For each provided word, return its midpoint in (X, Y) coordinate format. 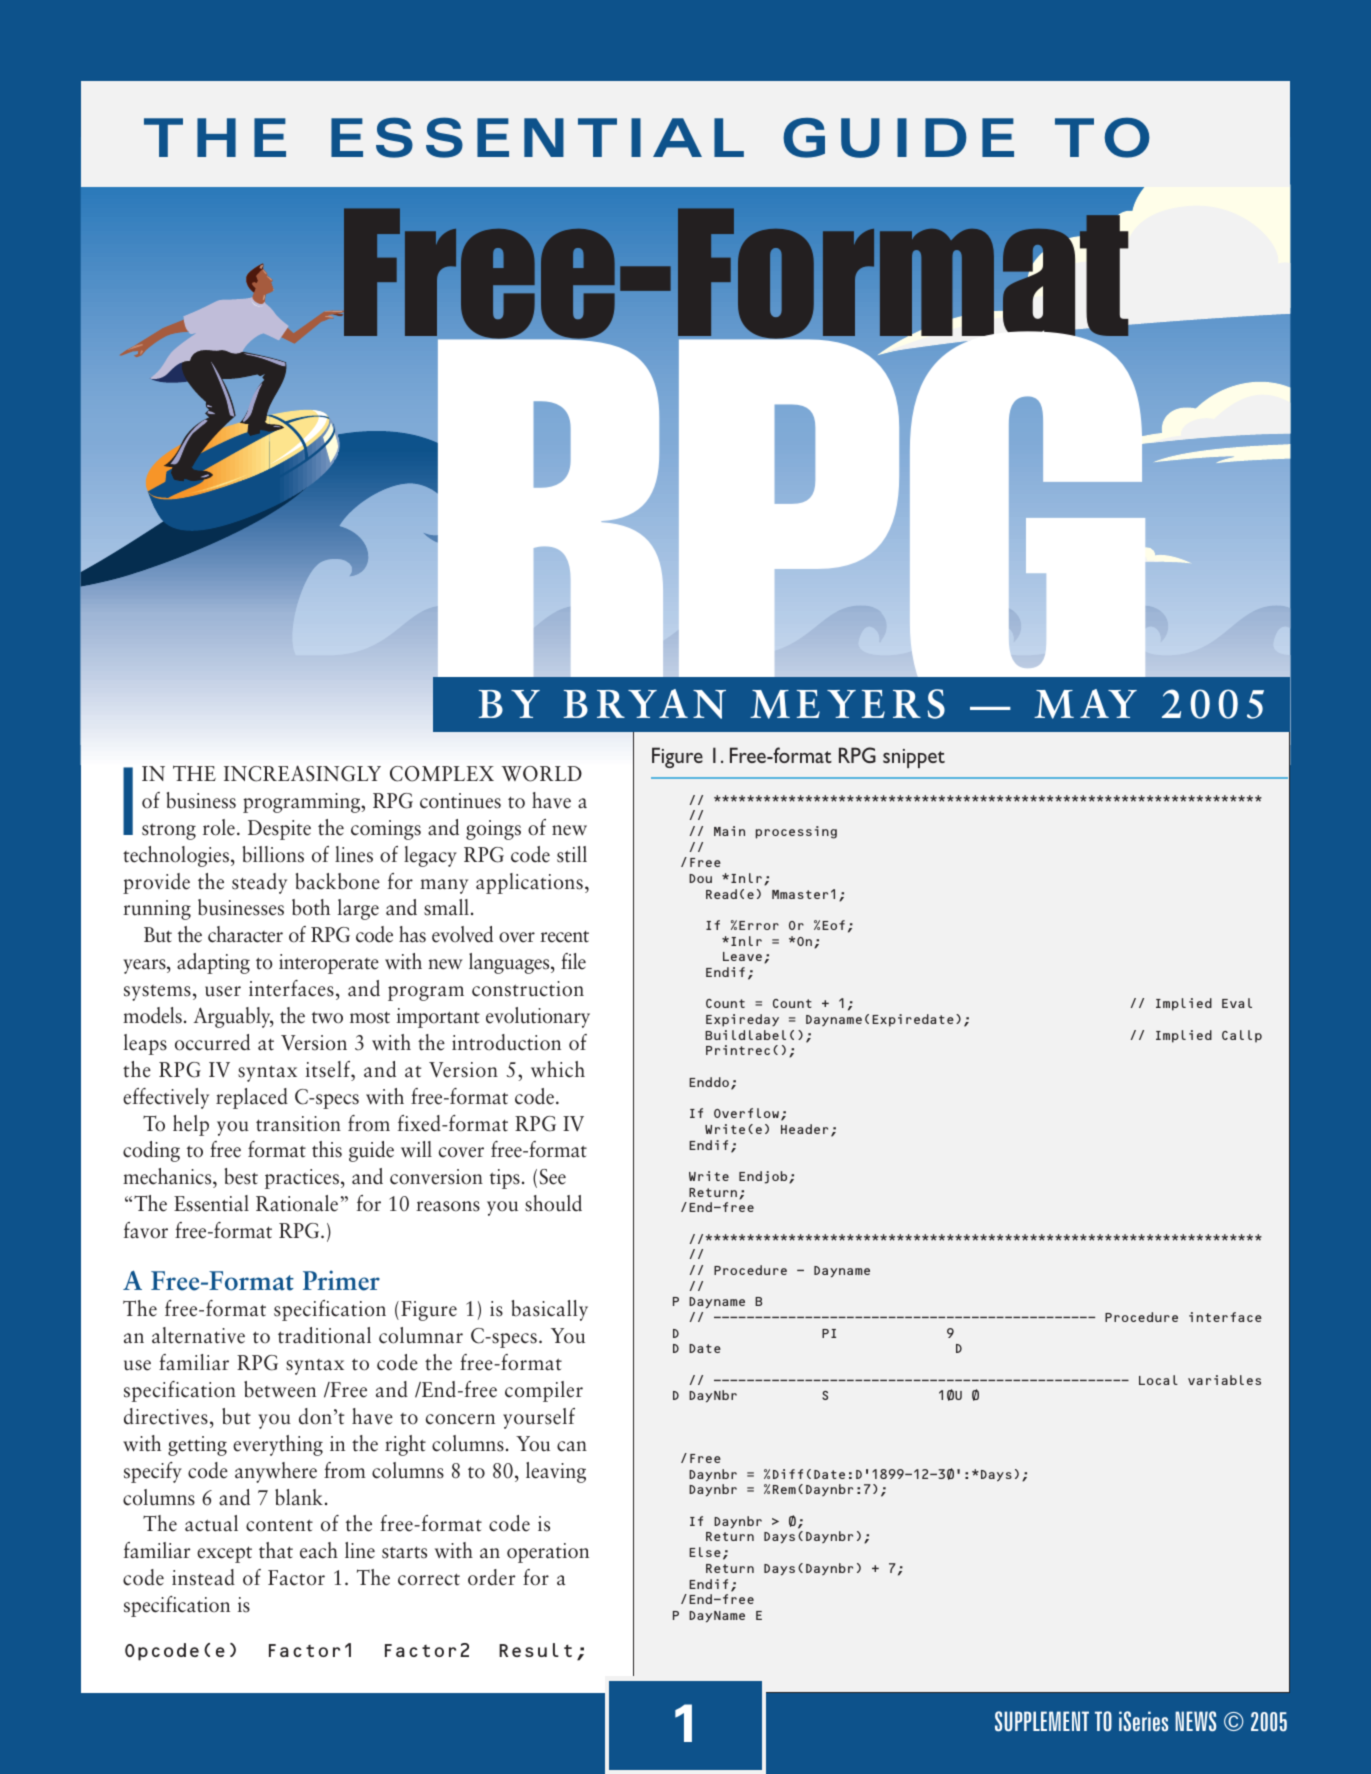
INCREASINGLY (302, 773)
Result (535, 1650)
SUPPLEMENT (1042, 1721)
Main (729, 831)
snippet (914, 758)
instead (203, 1577)
